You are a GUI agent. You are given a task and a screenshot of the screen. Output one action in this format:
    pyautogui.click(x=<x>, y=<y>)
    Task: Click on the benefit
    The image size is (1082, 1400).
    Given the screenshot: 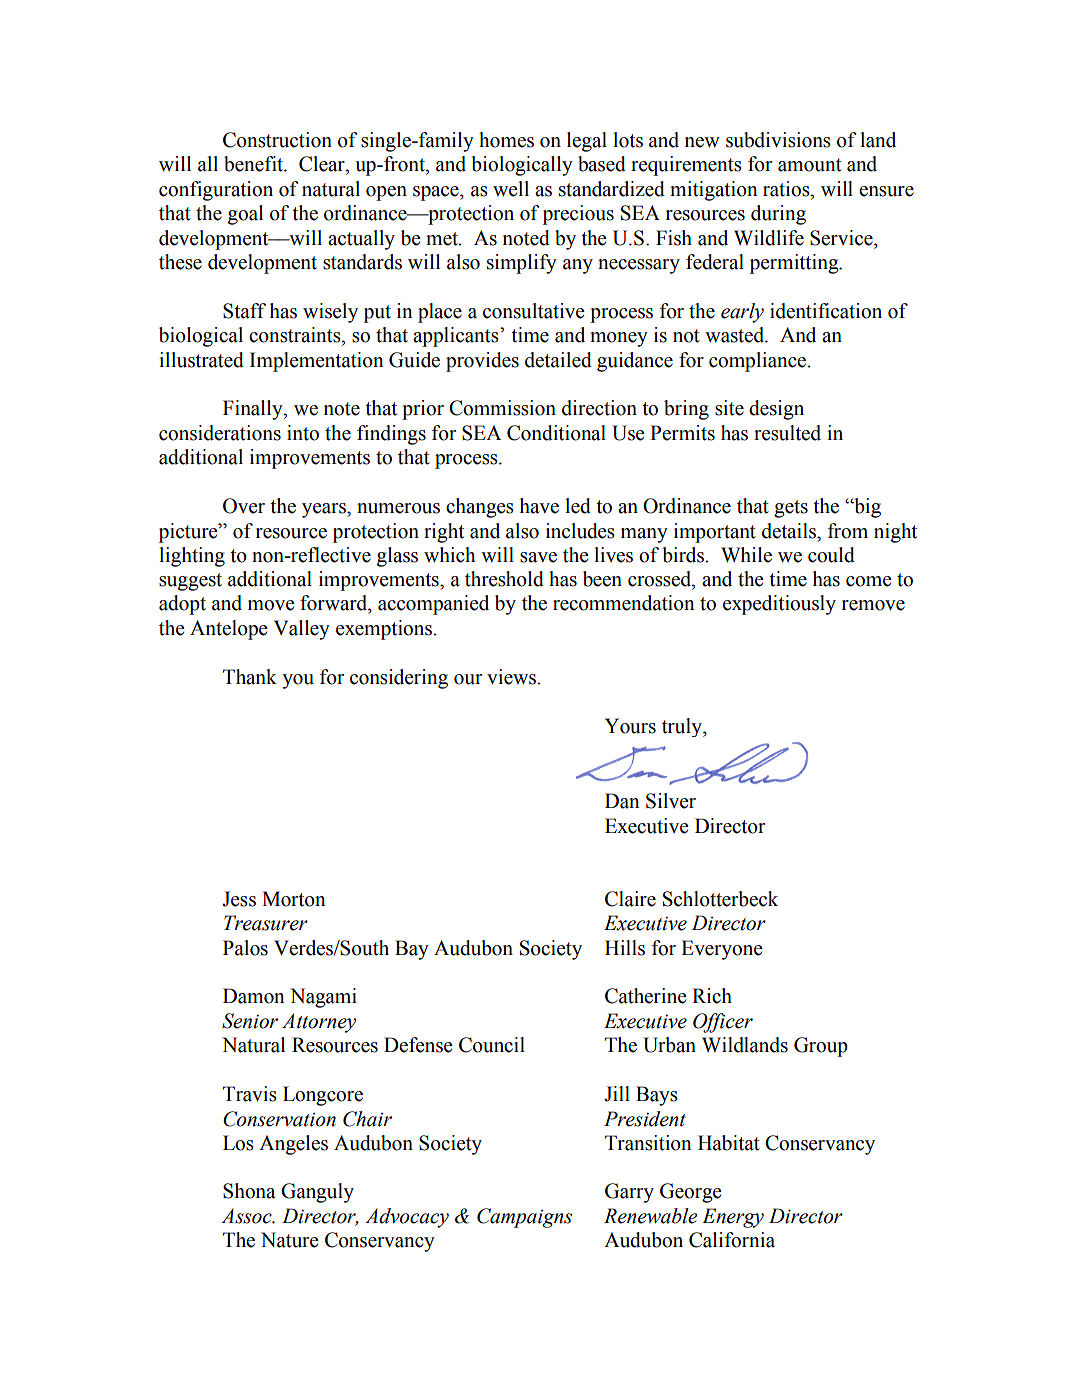 What is the action you would take?
    pyautogui.click(x=255, y=164)
